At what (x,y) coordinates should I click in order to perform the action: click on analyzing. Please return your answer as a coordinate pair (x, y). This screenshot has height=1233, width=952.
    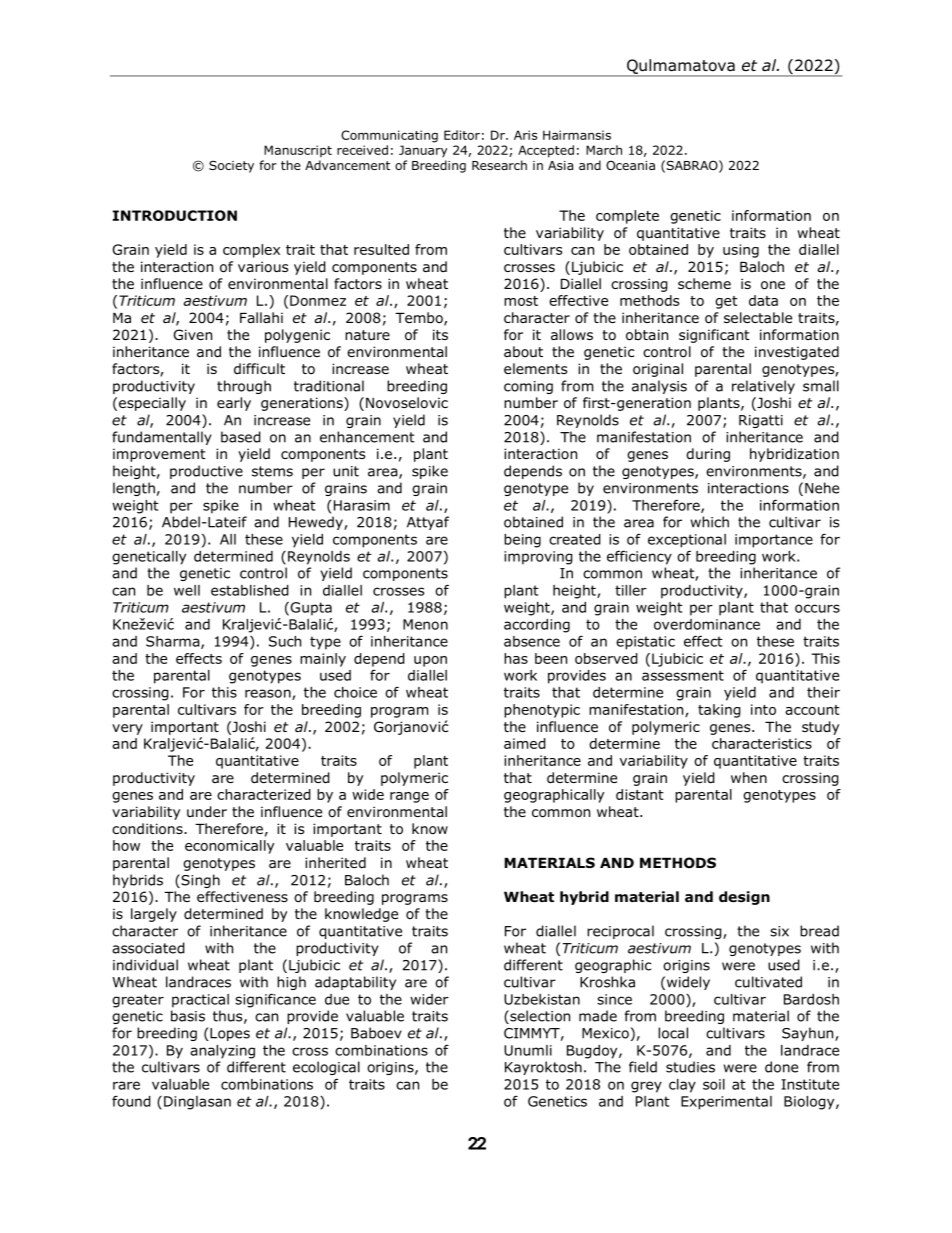
    Looking at the image, I should click on (222, 1052).
